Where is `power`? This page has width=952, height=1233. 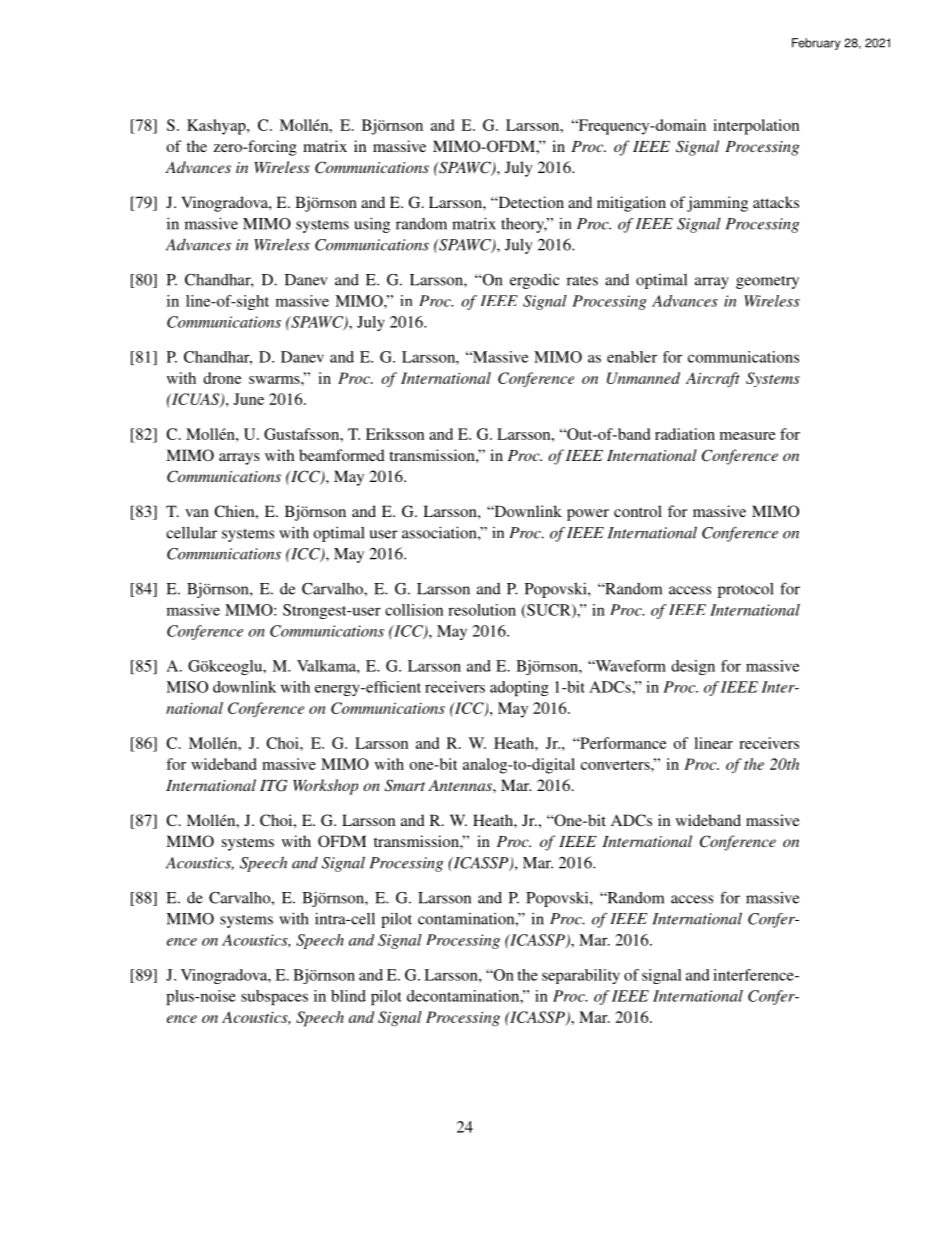
power is located at coordinates (588, 515).
